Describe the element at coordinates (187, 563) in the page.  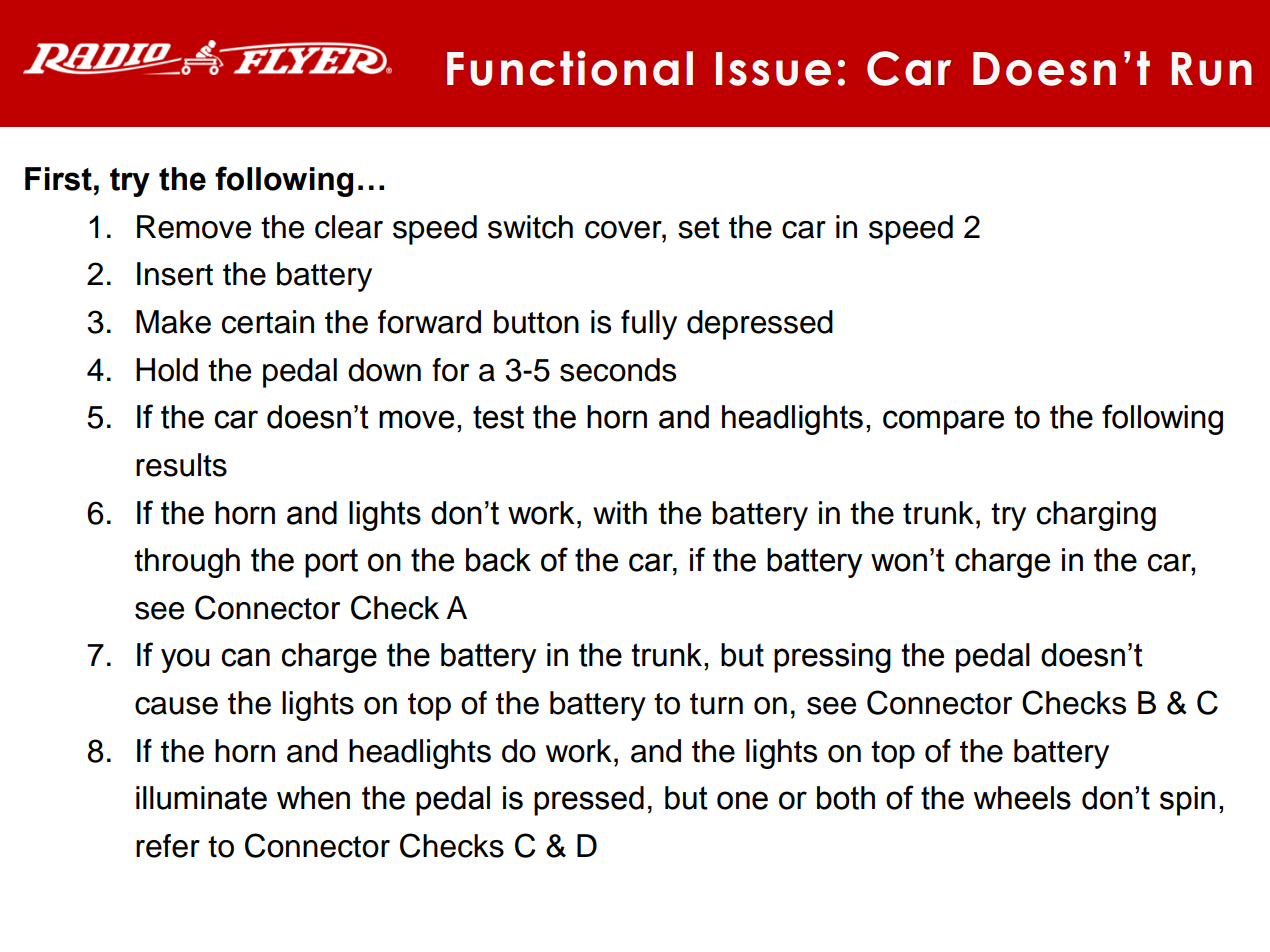
I see `through` at that location.
